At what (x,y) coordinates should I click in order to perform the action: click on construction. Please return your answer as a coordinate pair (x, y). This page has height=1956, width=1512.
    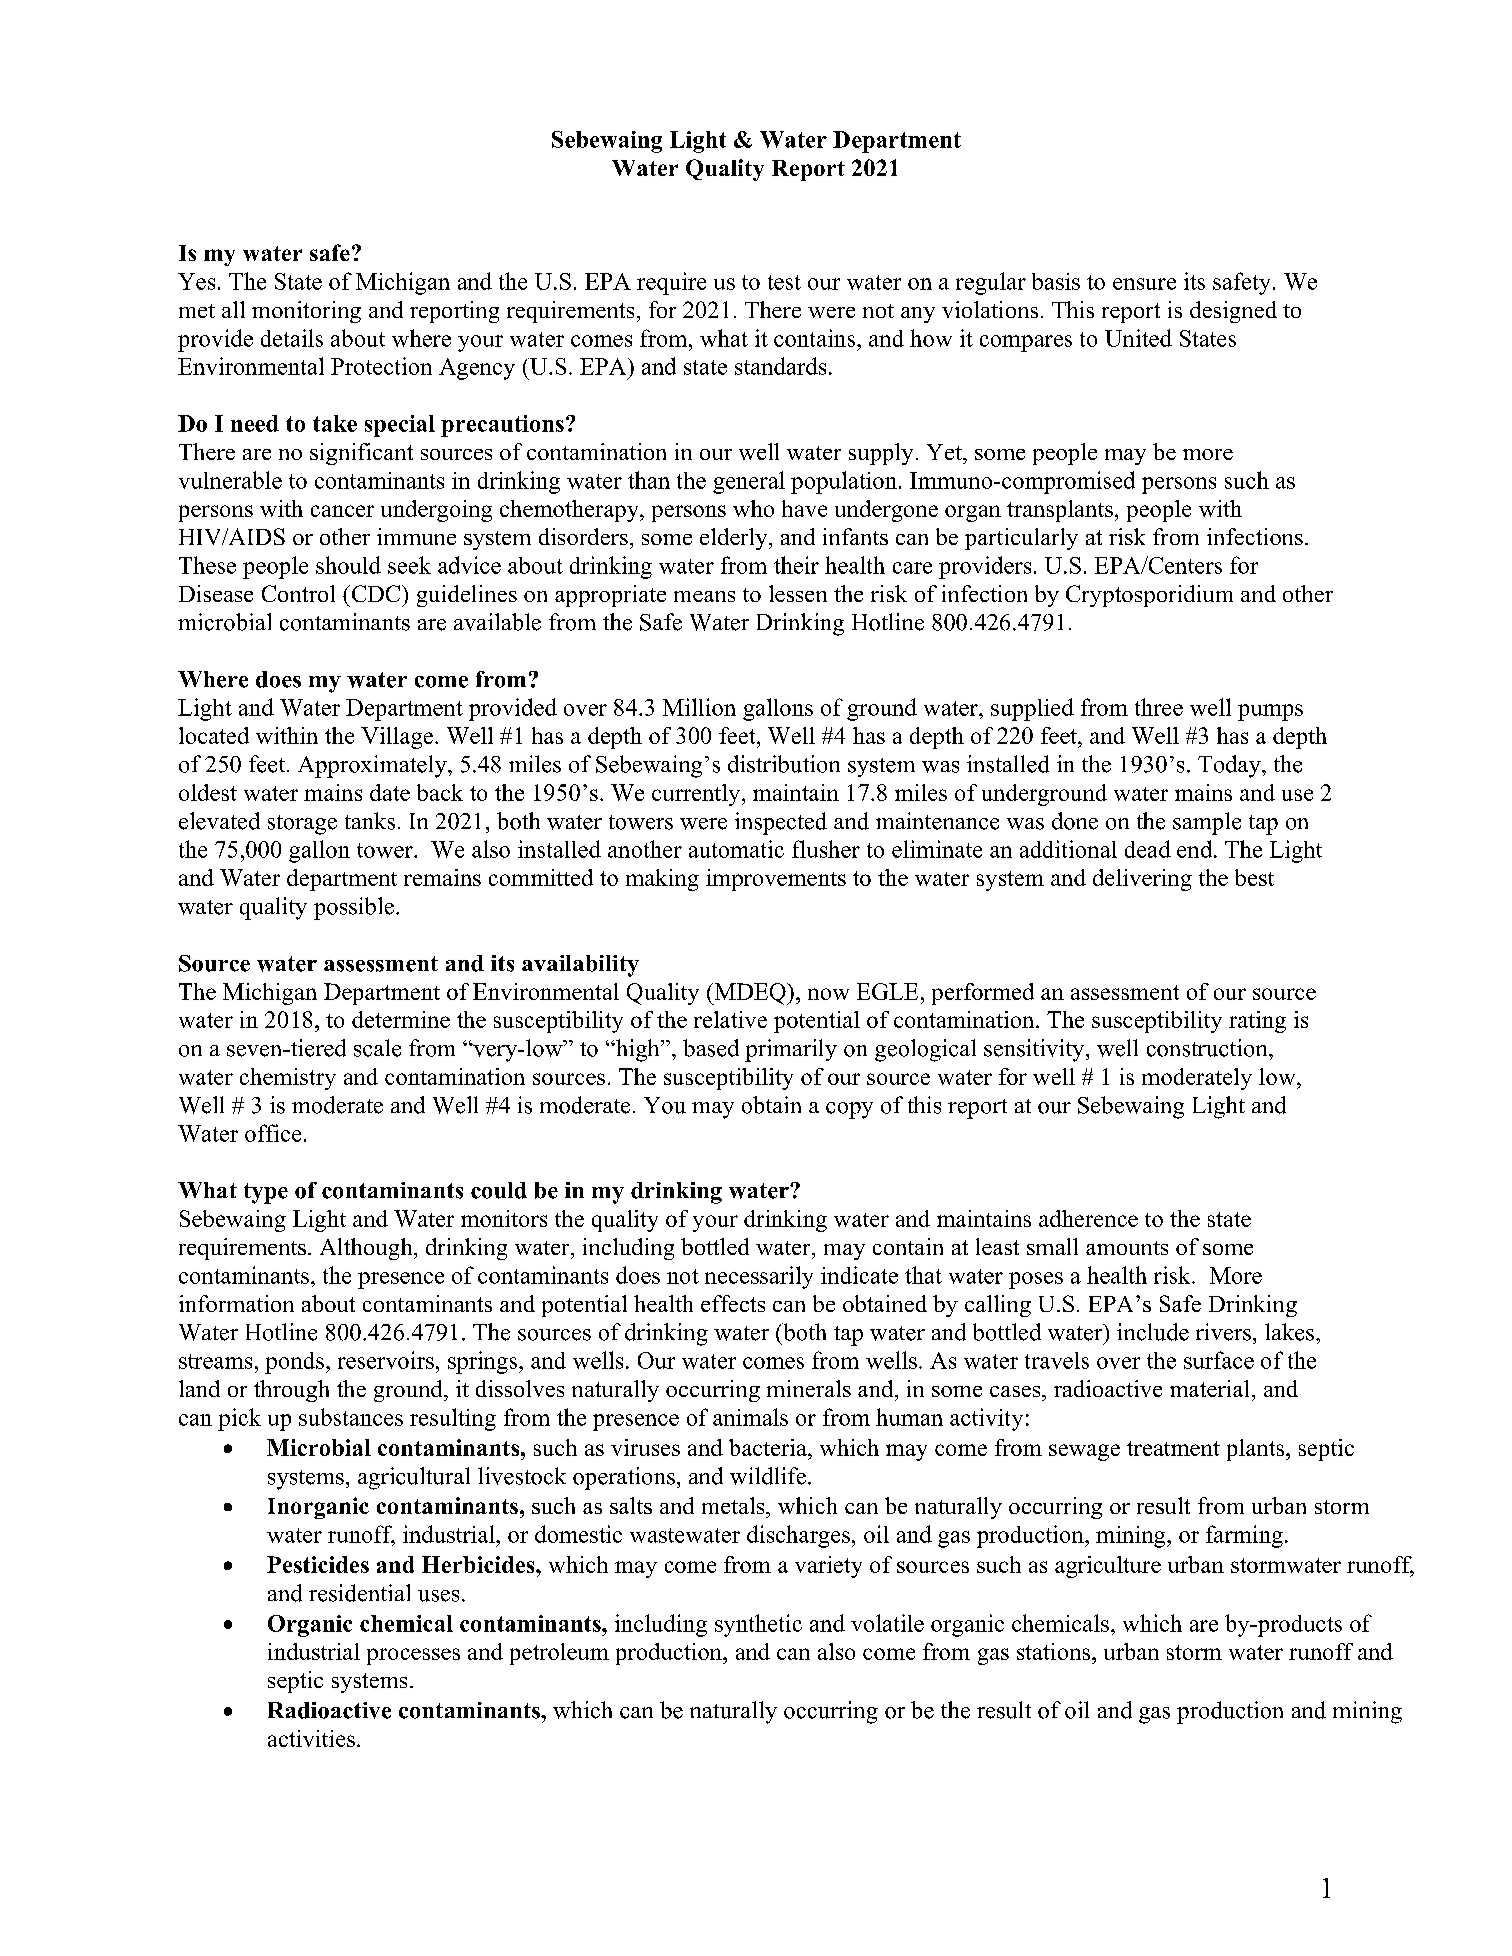
    Looking at the image, I should click on (1208, 1048).
